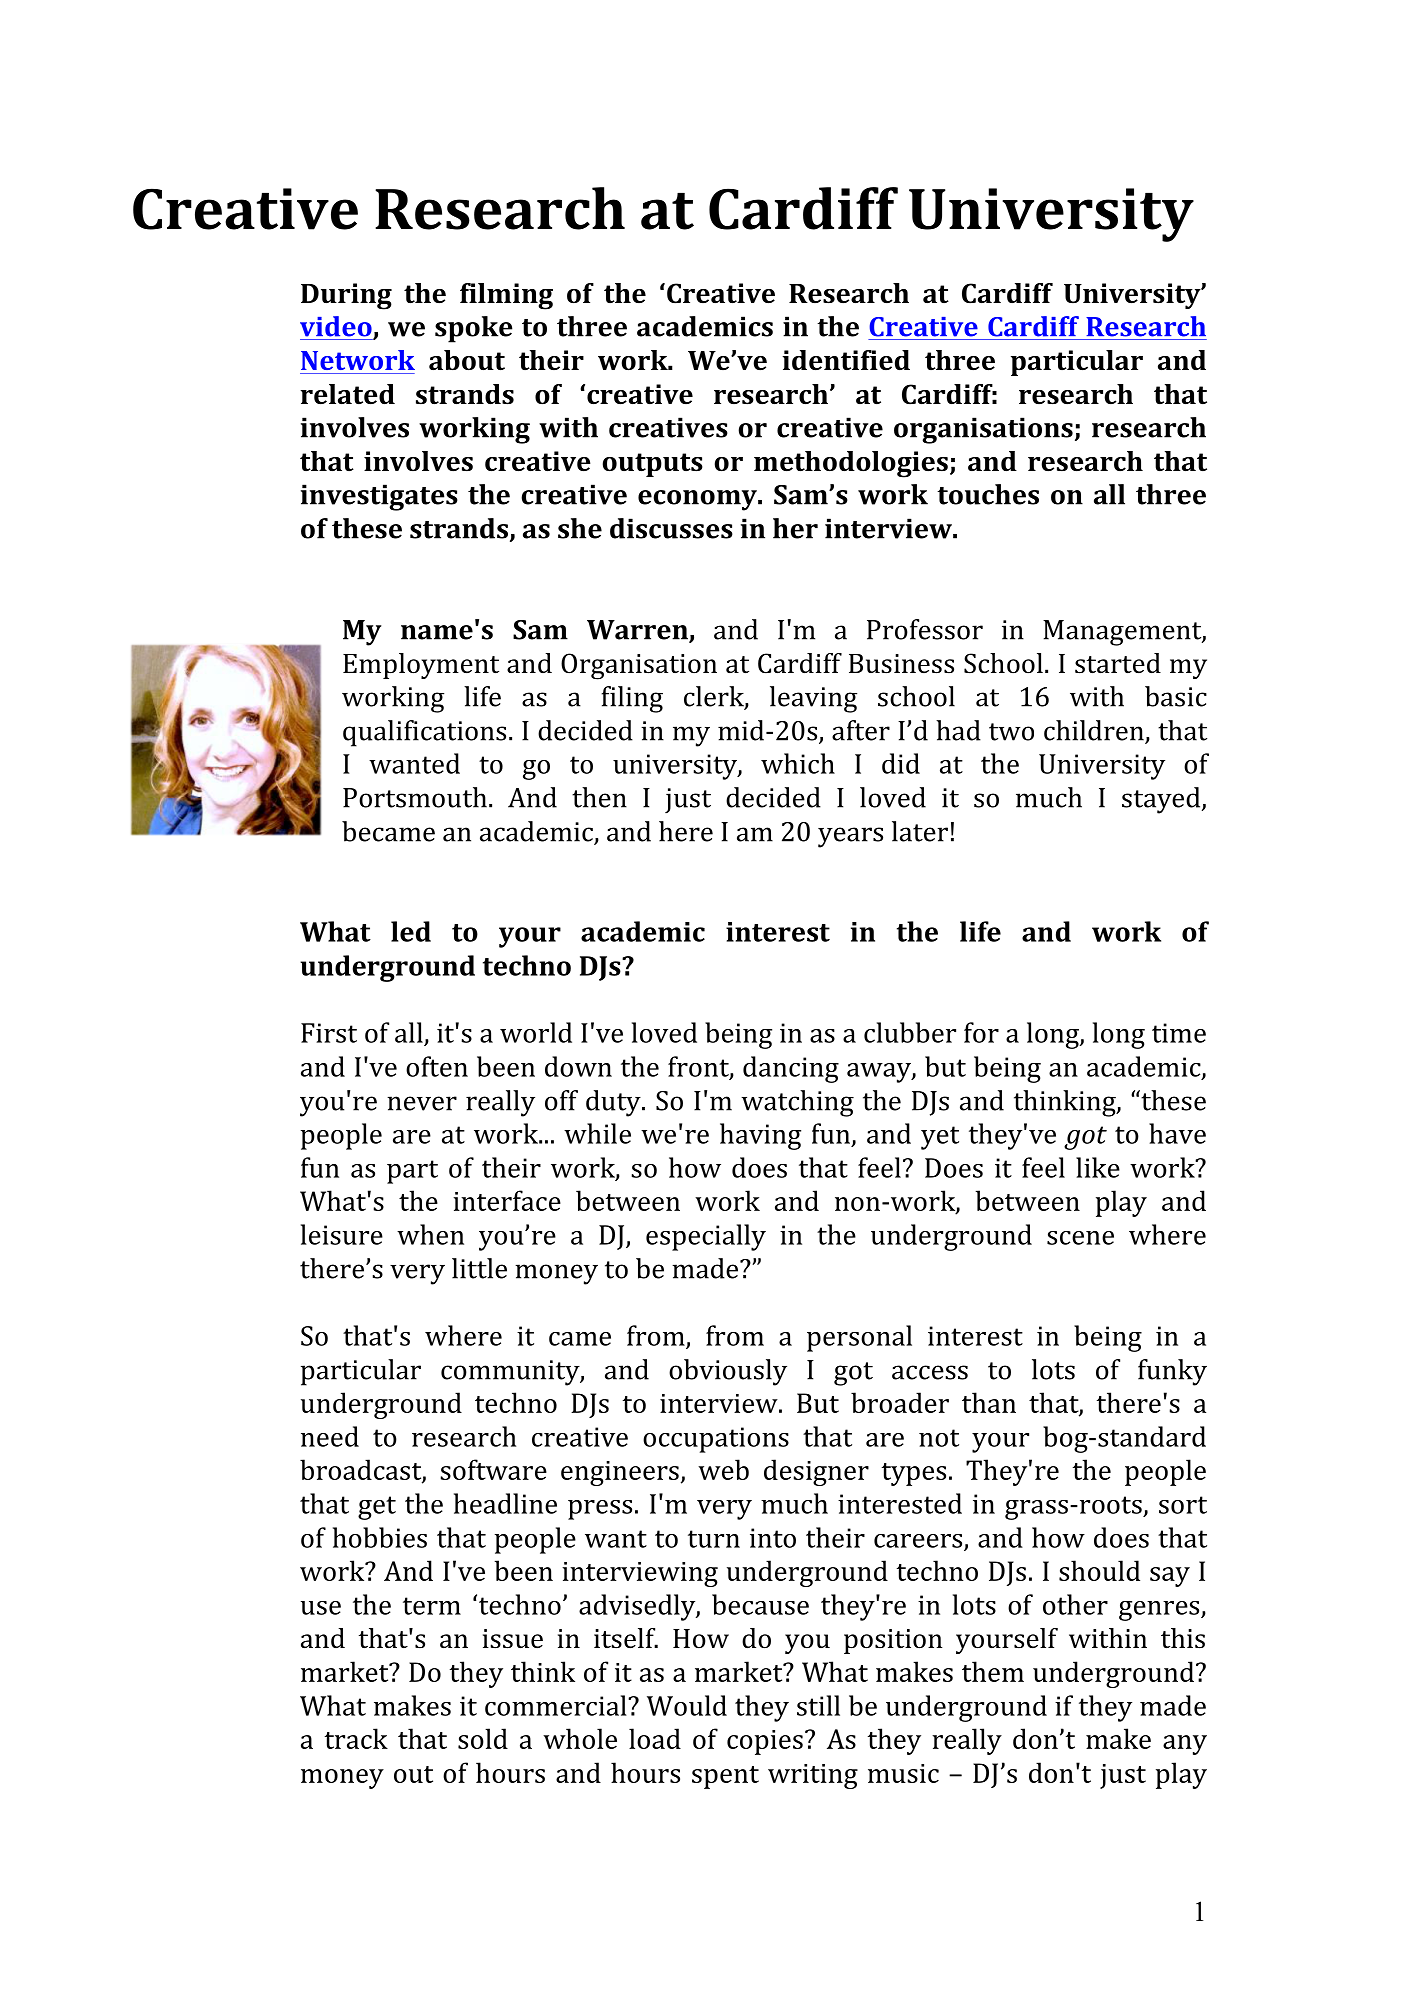  What do you see at coordinates (765, 1742) in the page?
I see `copies` at bounding box center [765, 1742].
